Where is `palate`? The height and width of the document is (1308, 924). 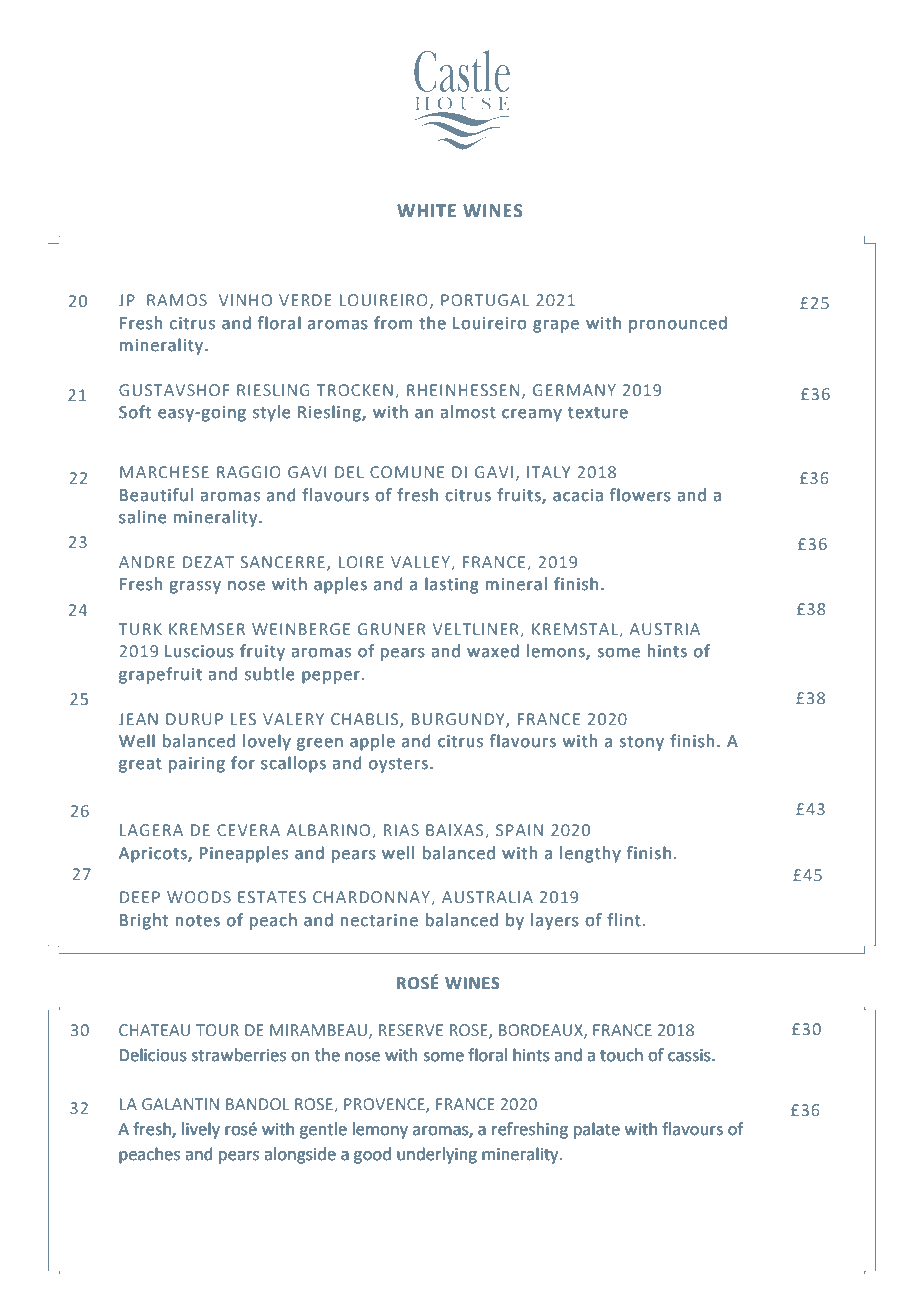 palate is located at coordinates (597, 1130).
